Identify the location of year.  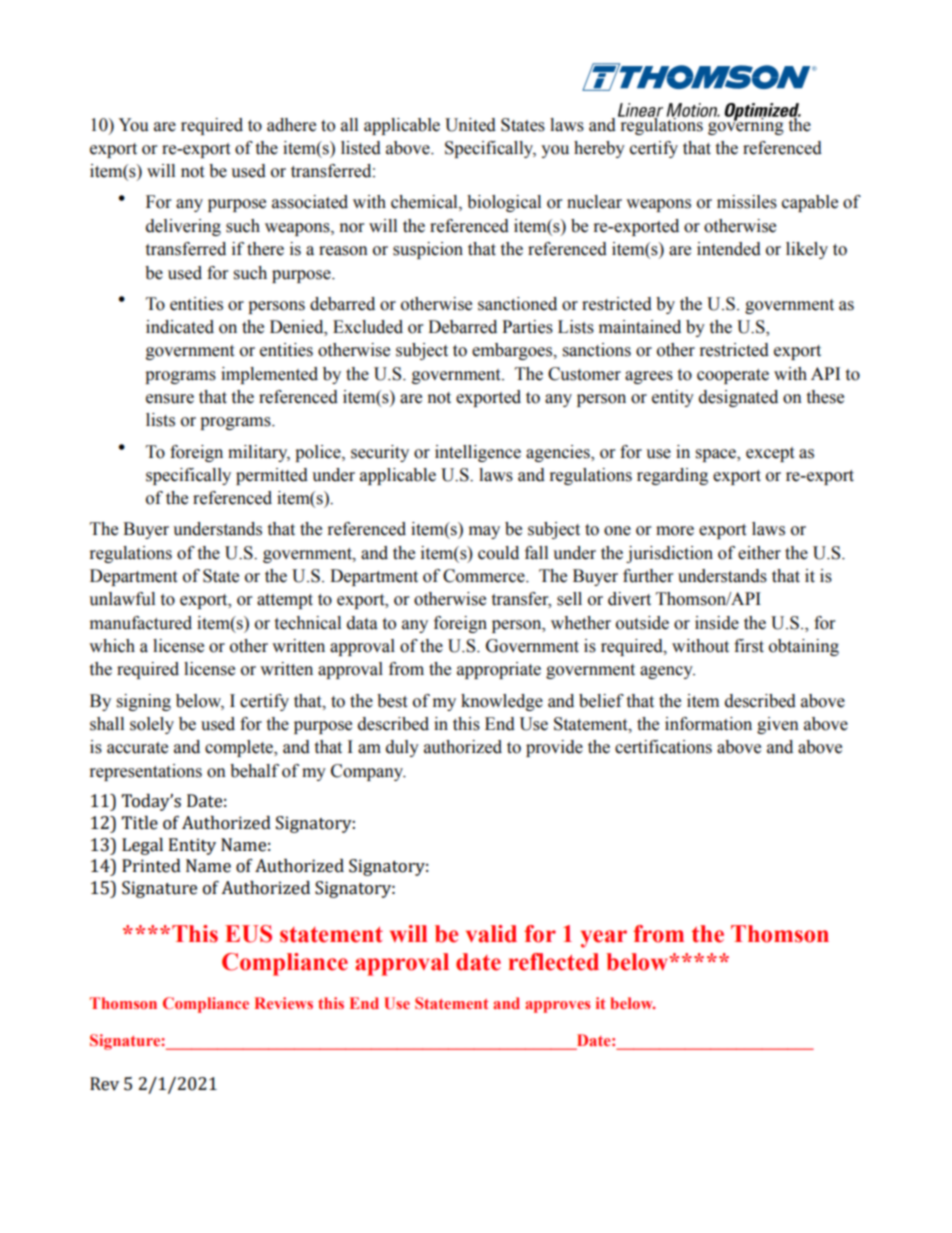
(604, 939).
